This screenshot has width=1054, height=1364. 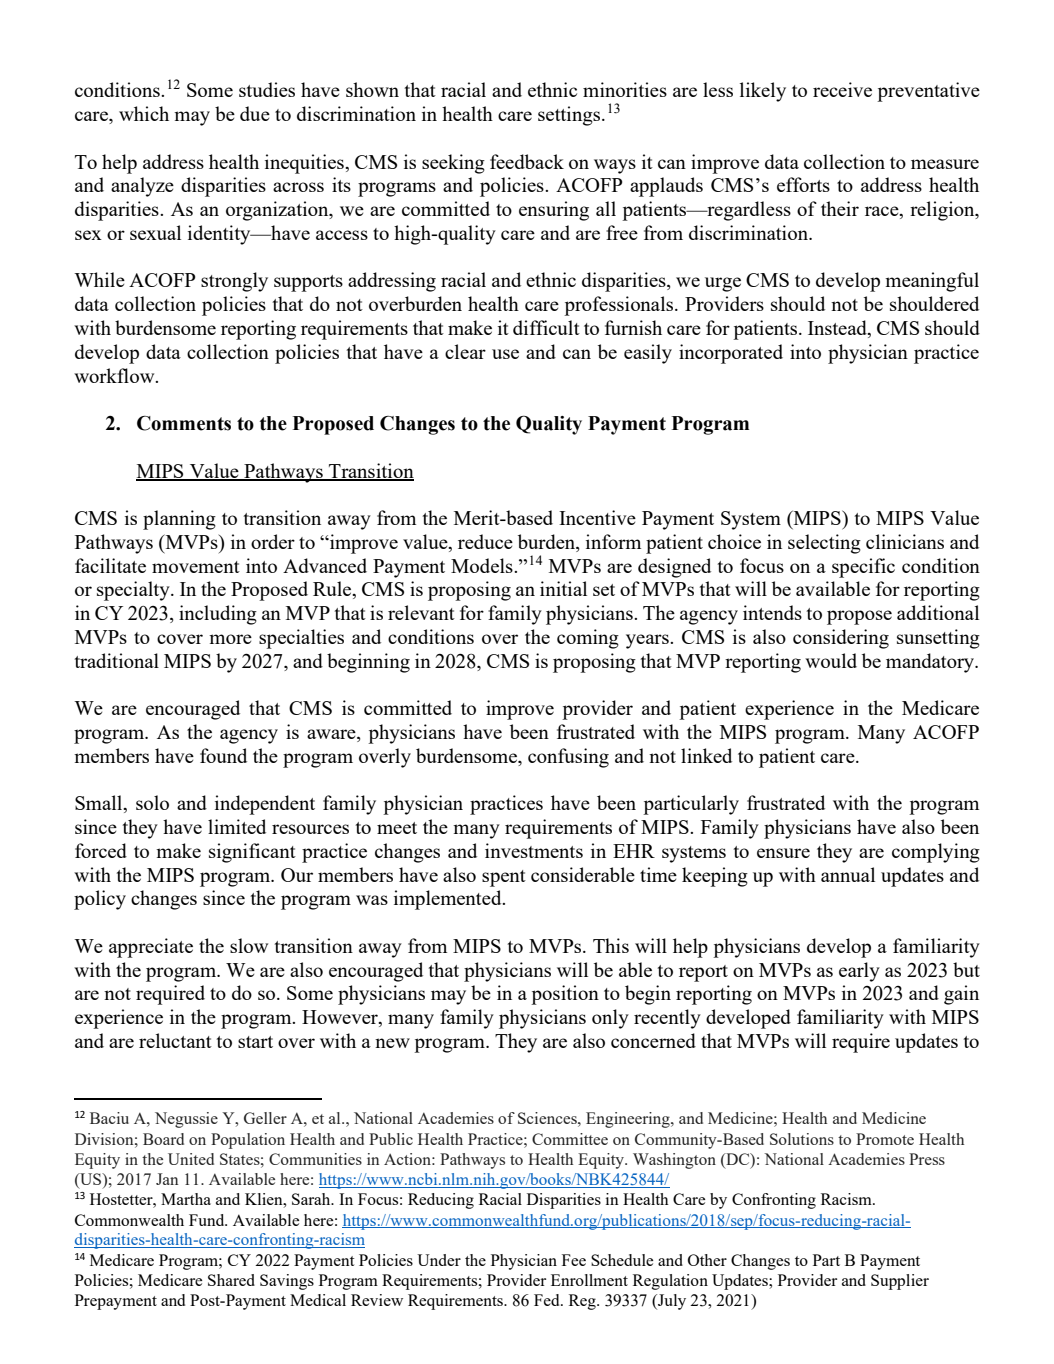 I want to click on due, so click(x=255, y=113).
